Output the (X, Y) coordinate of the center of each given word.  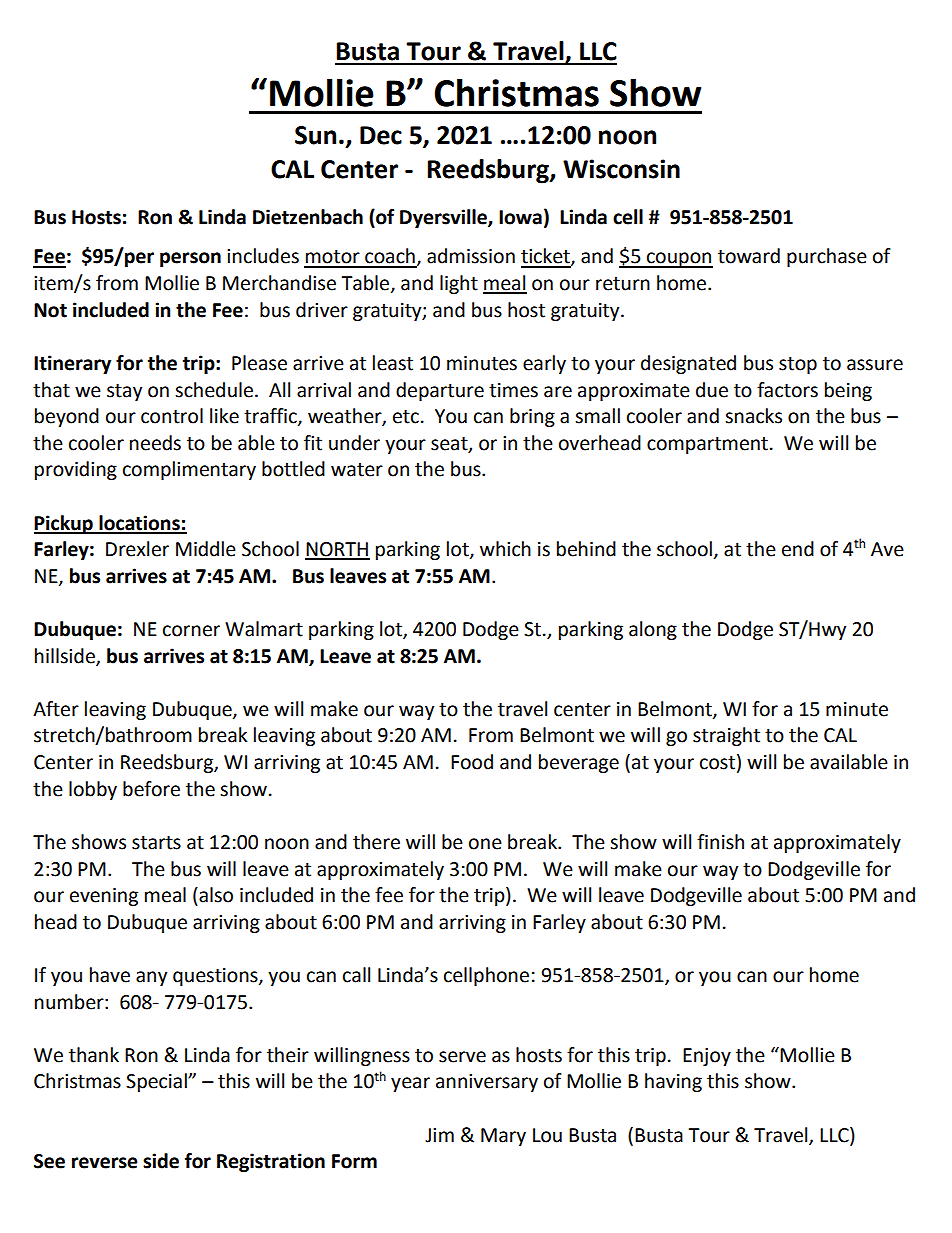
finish (720, 842)
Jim (439, 1135)
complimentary (189, 470)
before (151, 789)
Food (472, 762)
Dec (381, 135)
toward (749, 256)
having (673, 1082)
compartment (707, 445)
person (190, 259)
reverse (105, 1163)
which (505, 549)
